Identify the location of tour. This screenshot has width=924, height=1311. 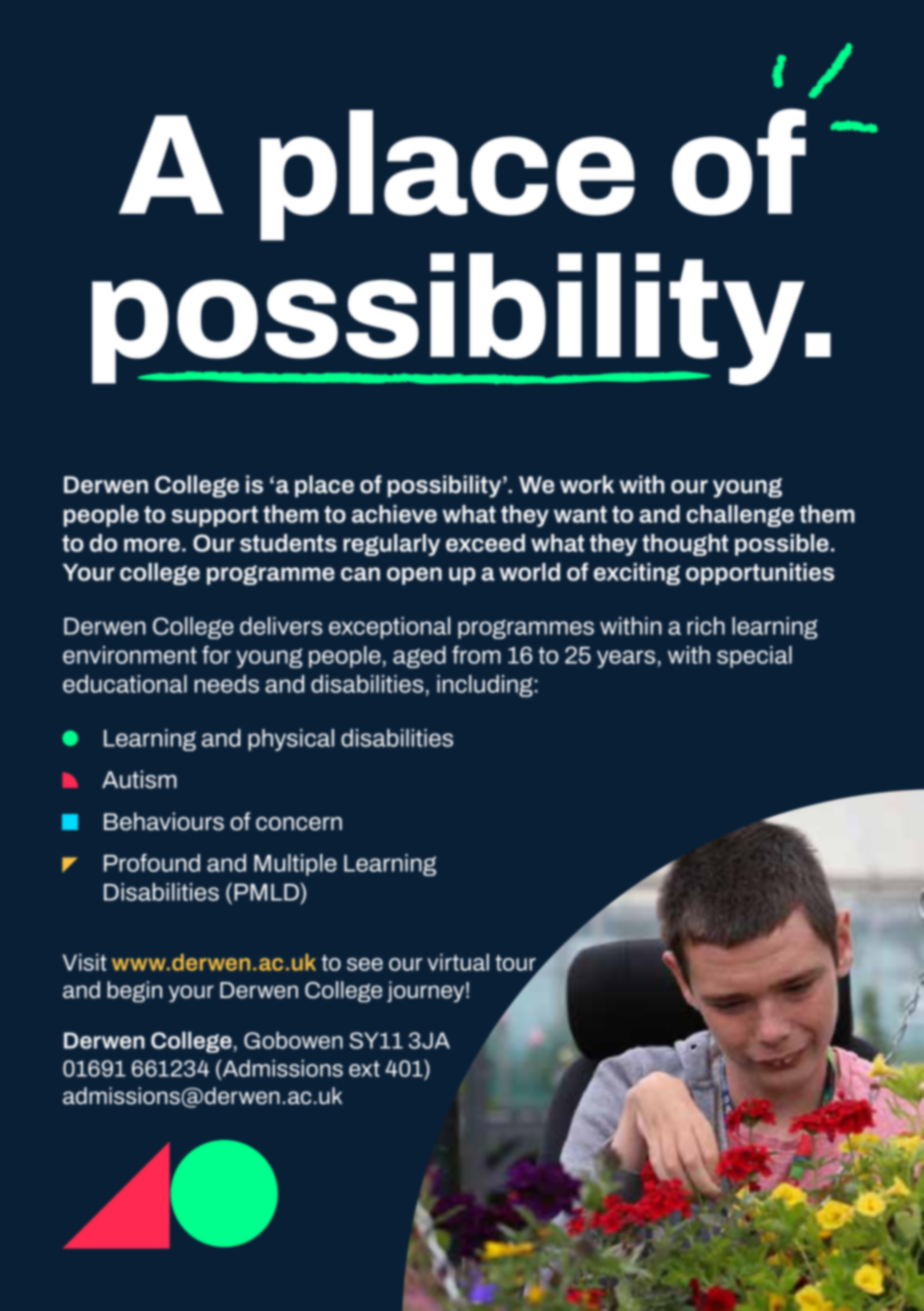
(516, 964).
